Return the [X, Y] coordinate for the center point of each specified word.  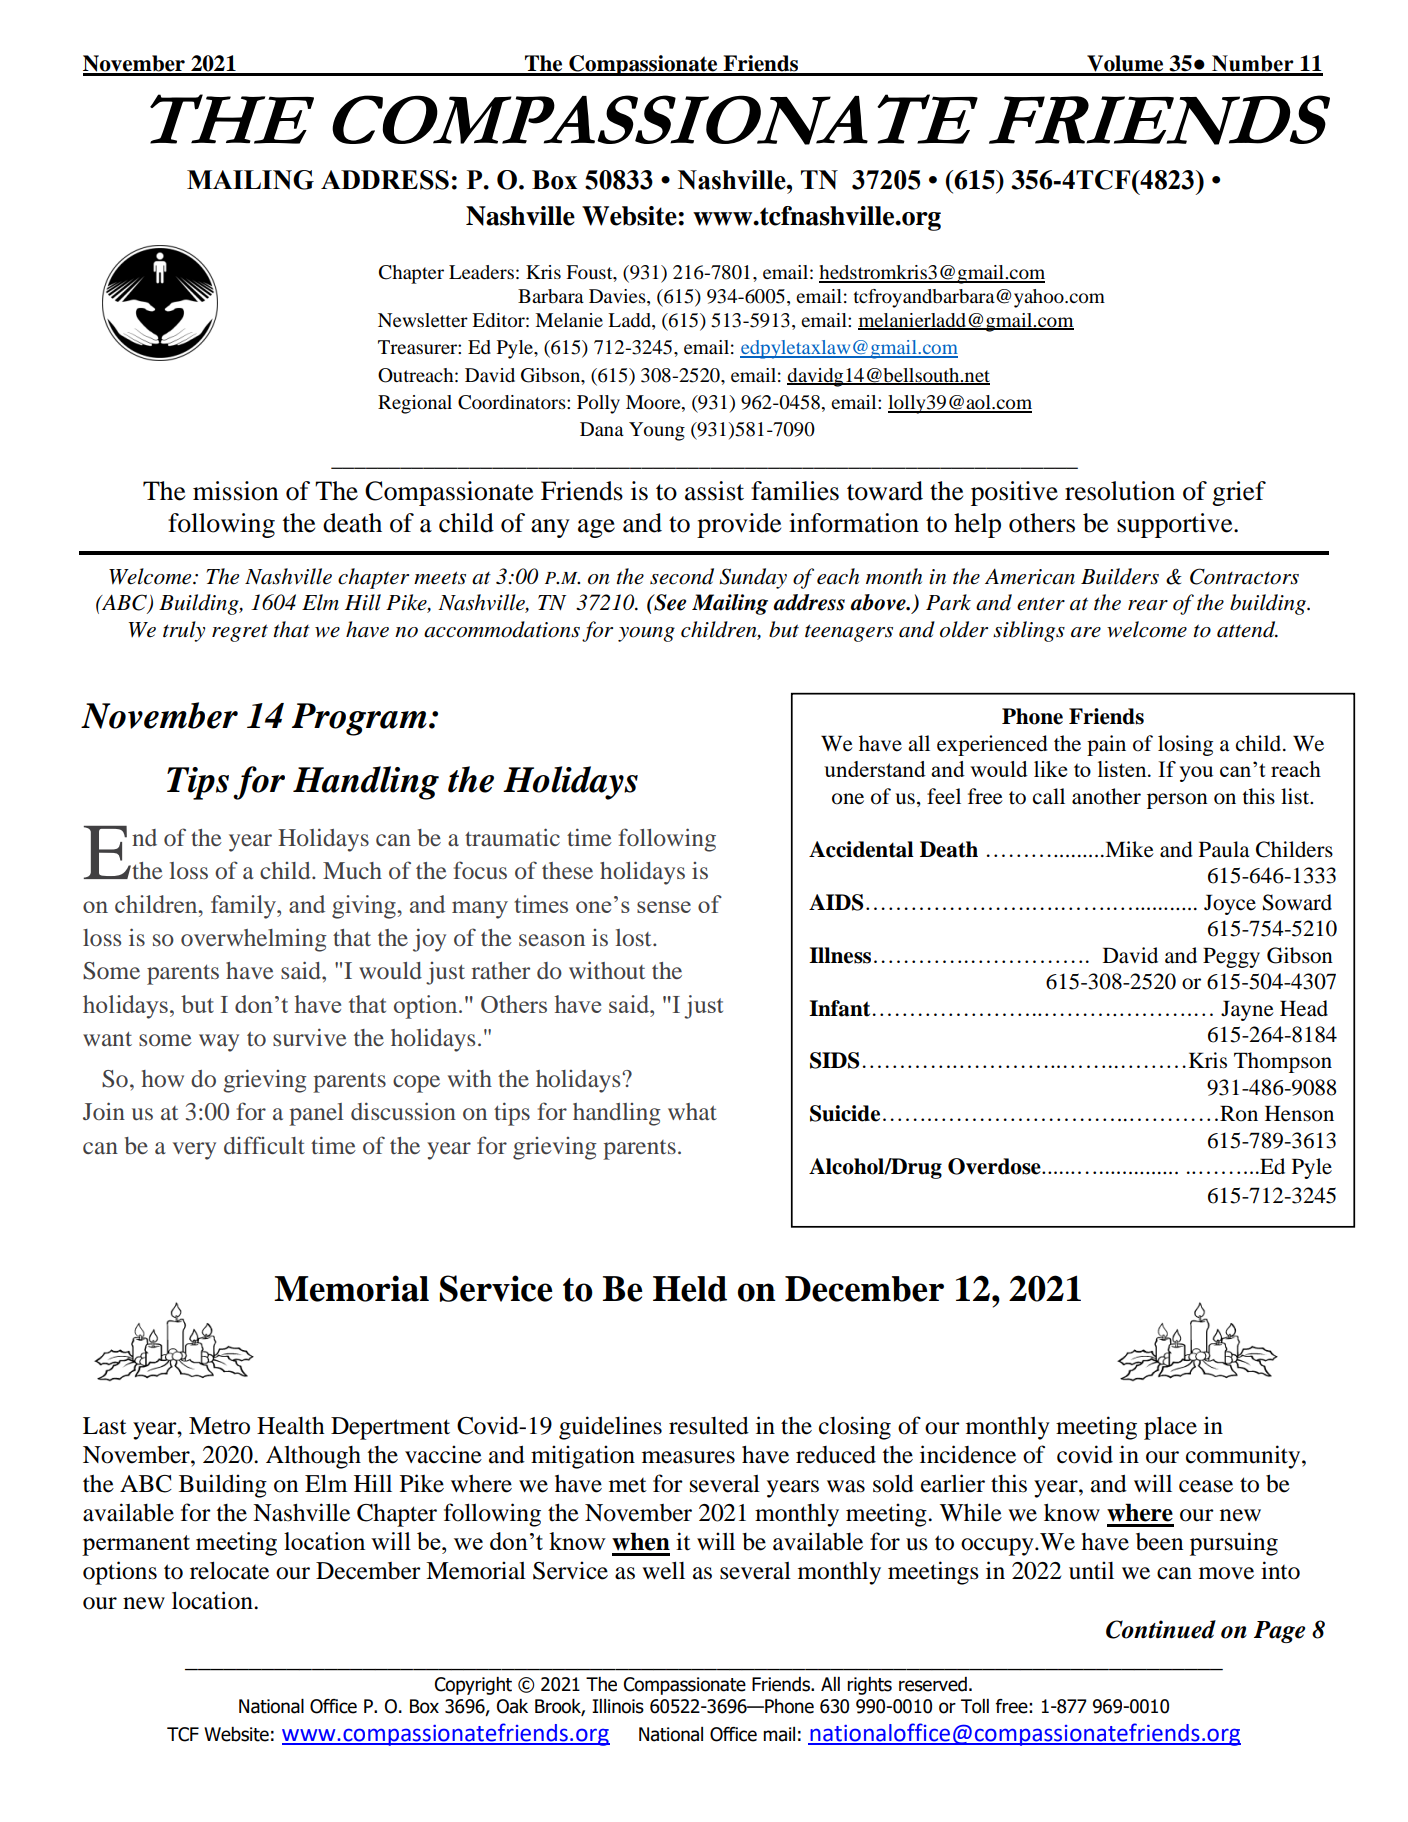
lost [635, 937]
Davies [618, 297]
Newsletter [423, 320]
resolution [1120, 491]
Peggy [1231, 957]
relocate [229, 1570]
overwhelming [254, 940]
